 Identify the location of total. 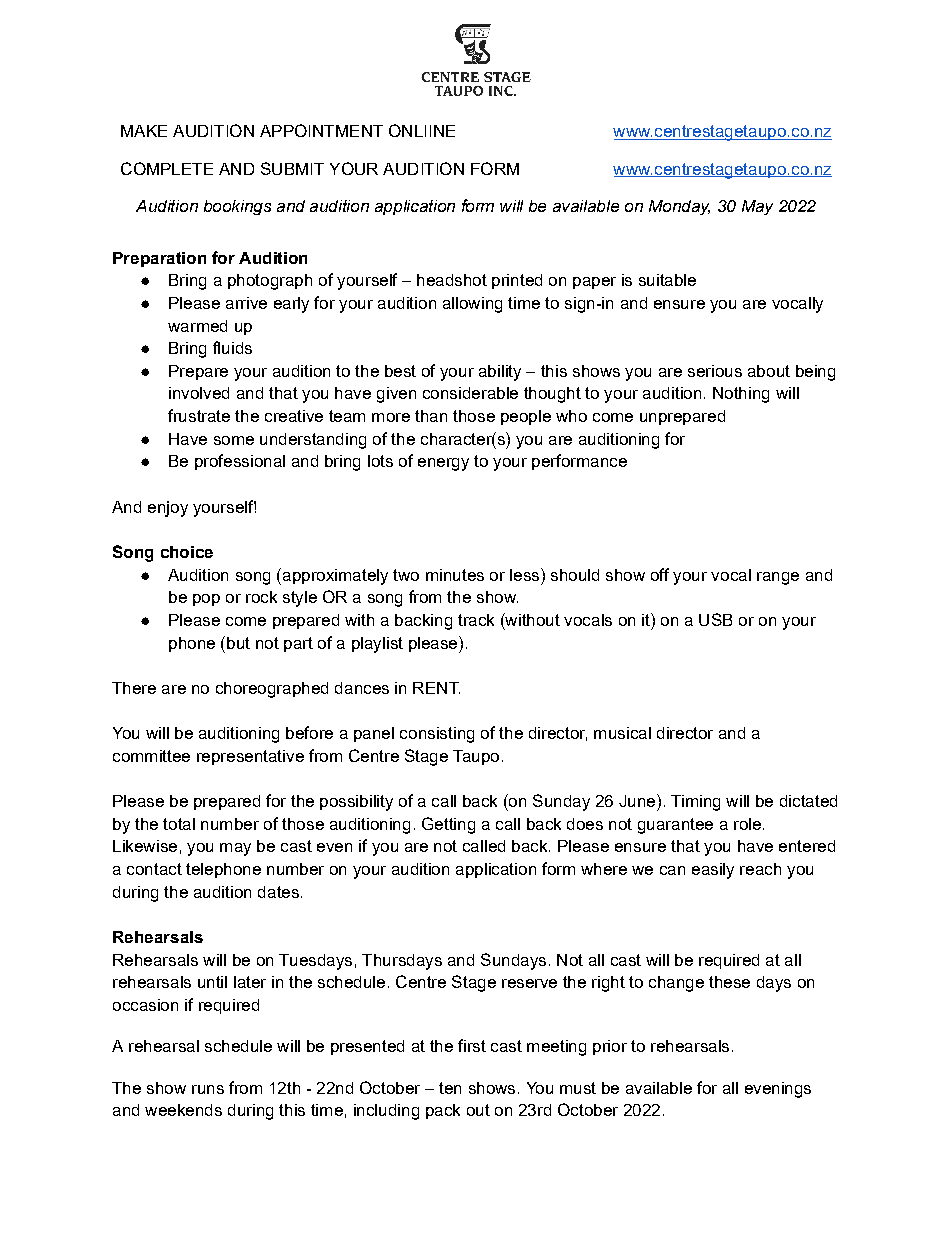
(179, 824).
